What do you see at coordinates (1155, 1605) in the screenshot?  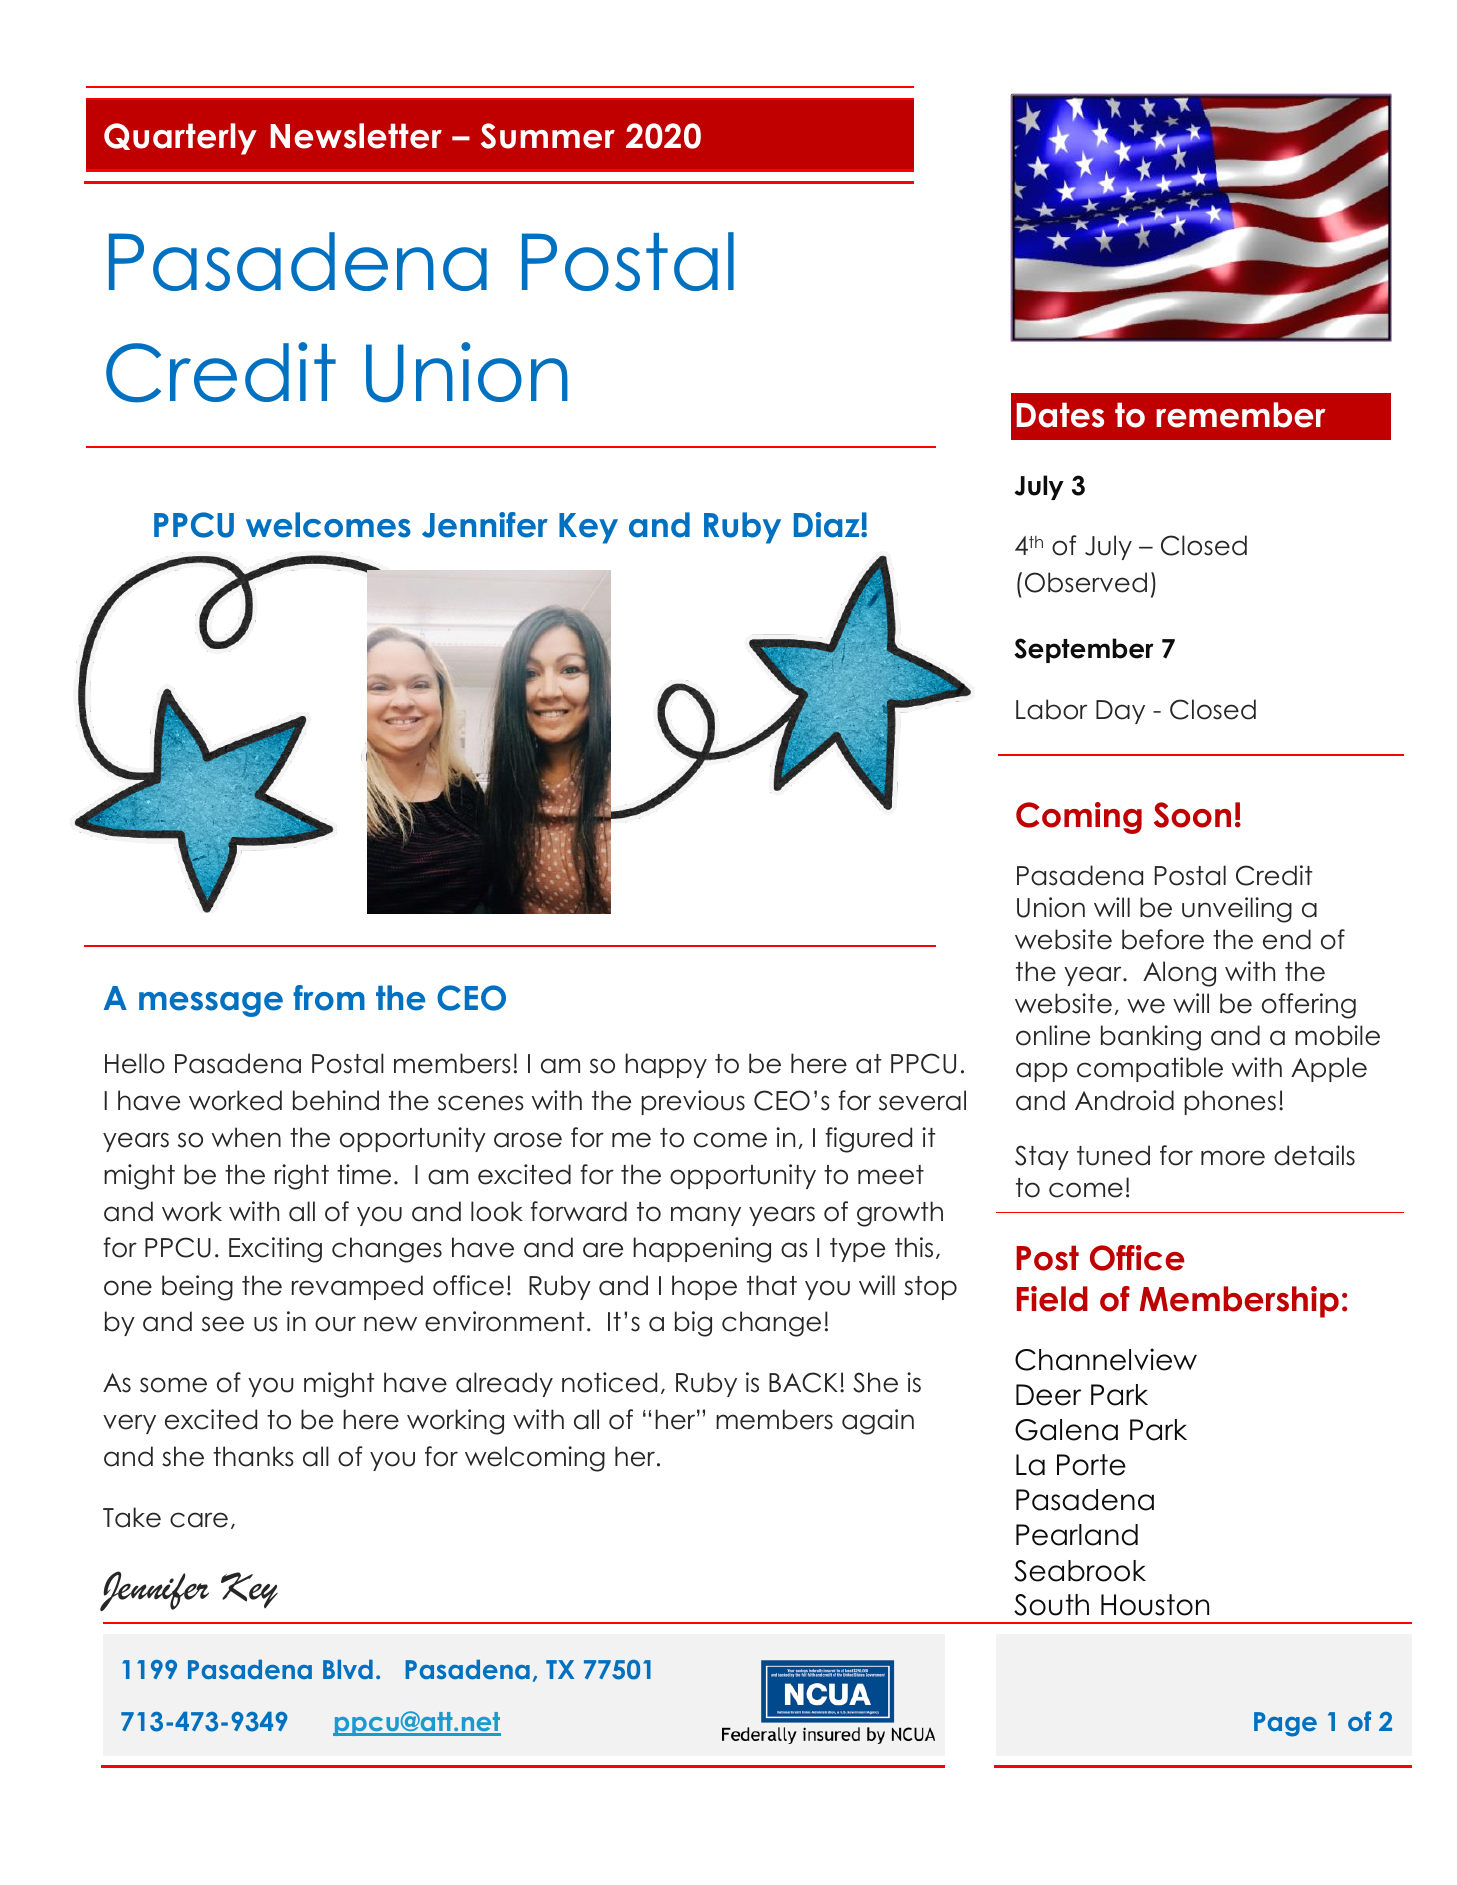 I see `Houston` at bounding box center [1155, 1605].
